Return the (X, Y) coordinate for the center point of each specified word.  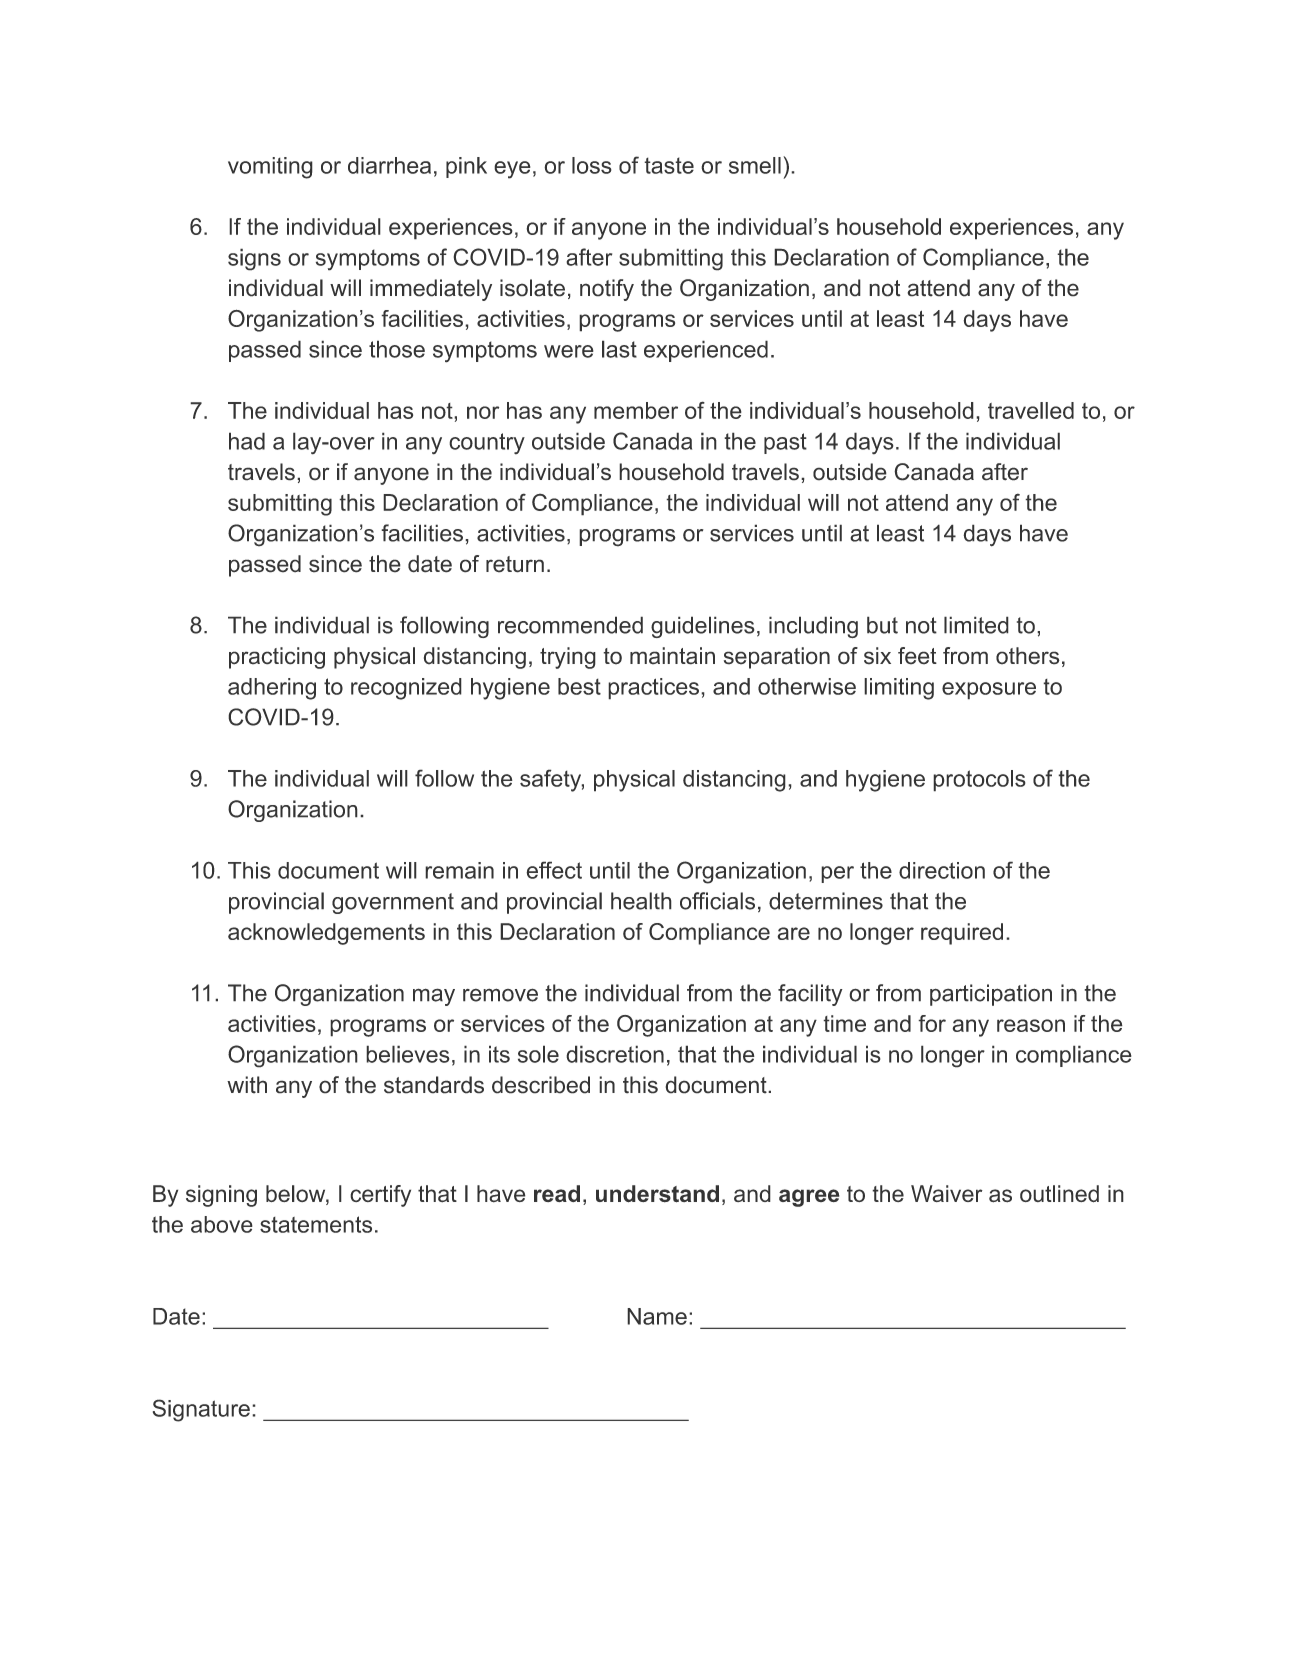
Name (657, 1316)
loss (592, 165)
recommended (570, 625)
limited (976, 625)
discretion (615, 1054)
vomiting (270, 168)
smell (755, 165)
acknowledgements (326, 934)
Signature (201, 1410)
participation (991, 995)
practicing (277, 658)
